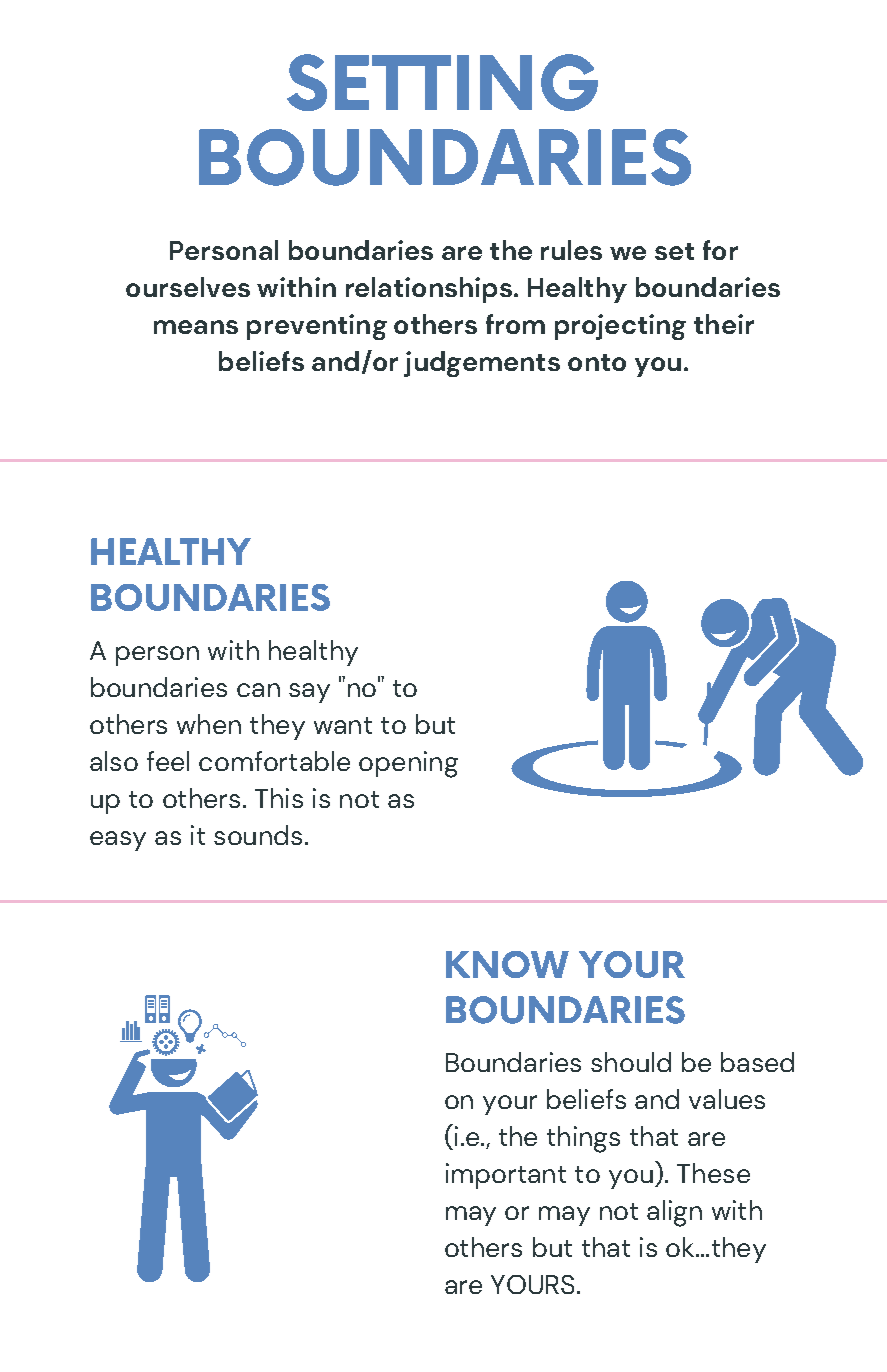 The height and width of the page is (1372, 887). Describe the element at coordinates (597, 362) in the page. I see `onto` at that location.
